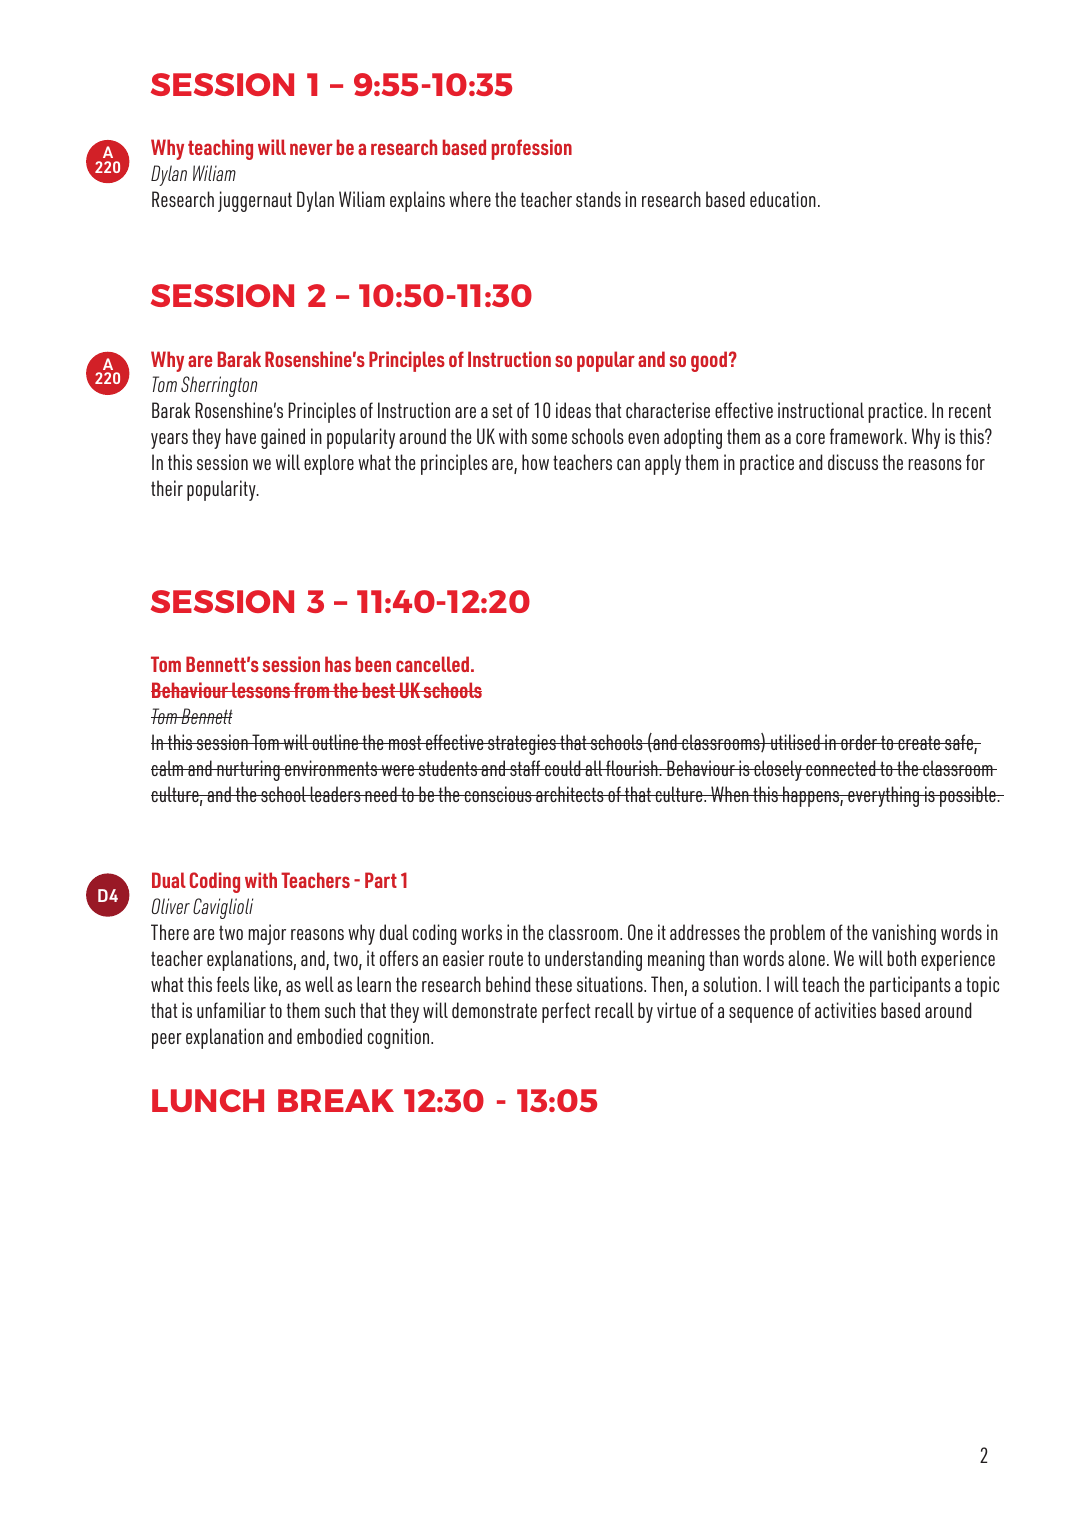 This page has height=1513, width=1070. I want to click on everything, so click(884, 796).
